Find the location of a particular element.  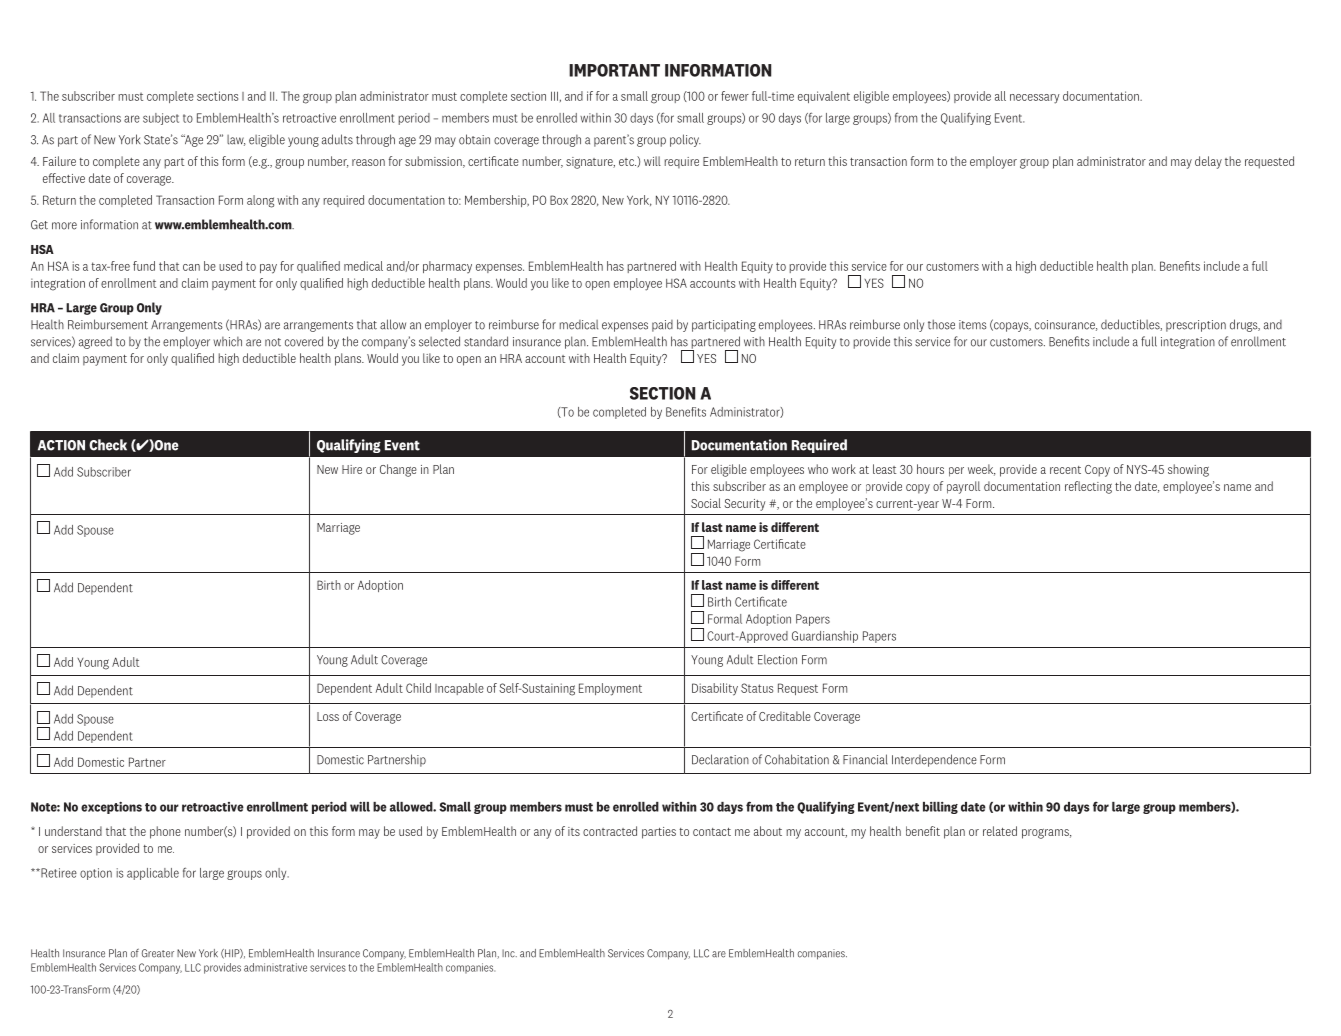

related is located at coordinates (1000, 831).
